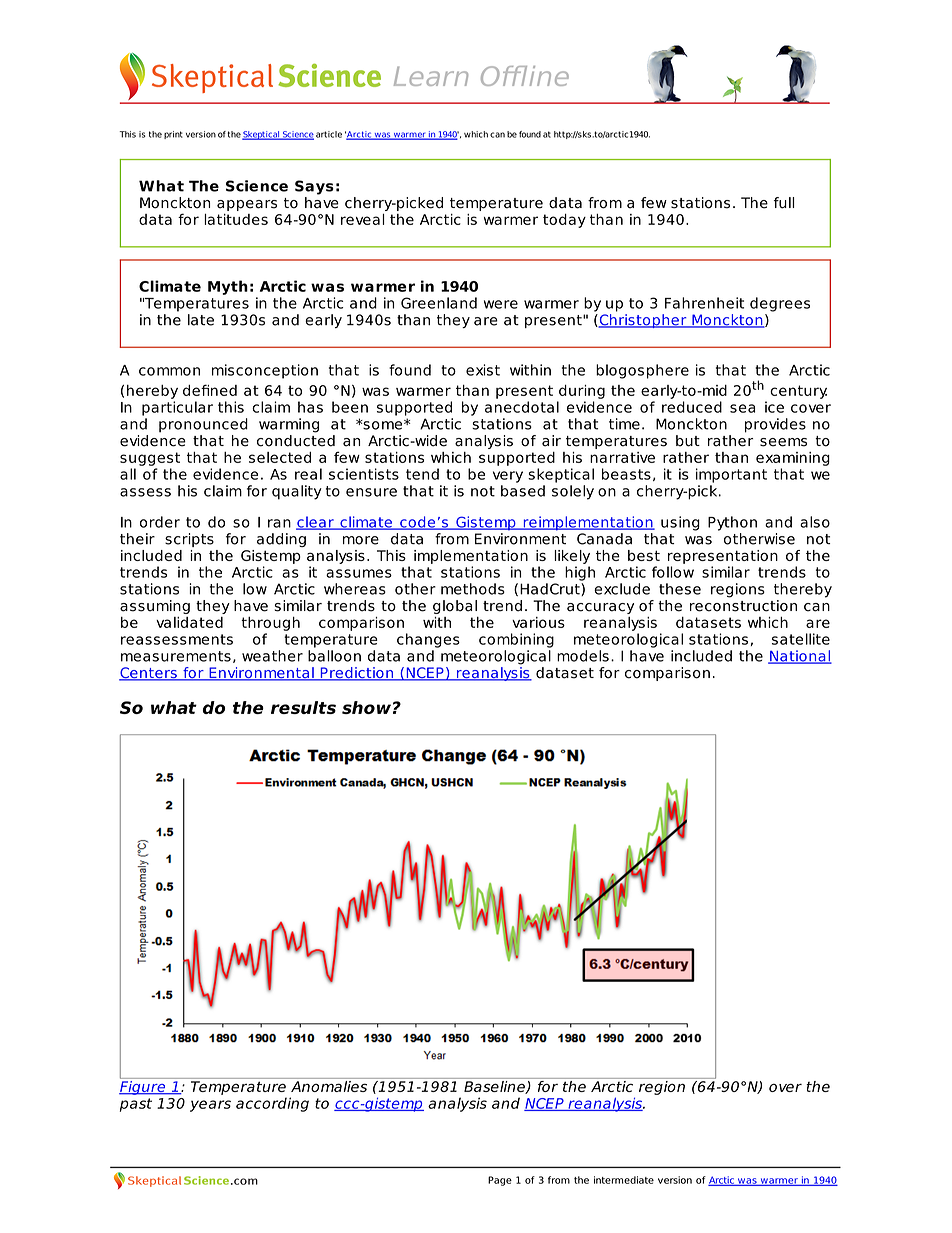 This document has width=952, height=1233. What do you see at coordinates (516, 640) in the document?
I see `combining` at bounding box center [516, 640].
